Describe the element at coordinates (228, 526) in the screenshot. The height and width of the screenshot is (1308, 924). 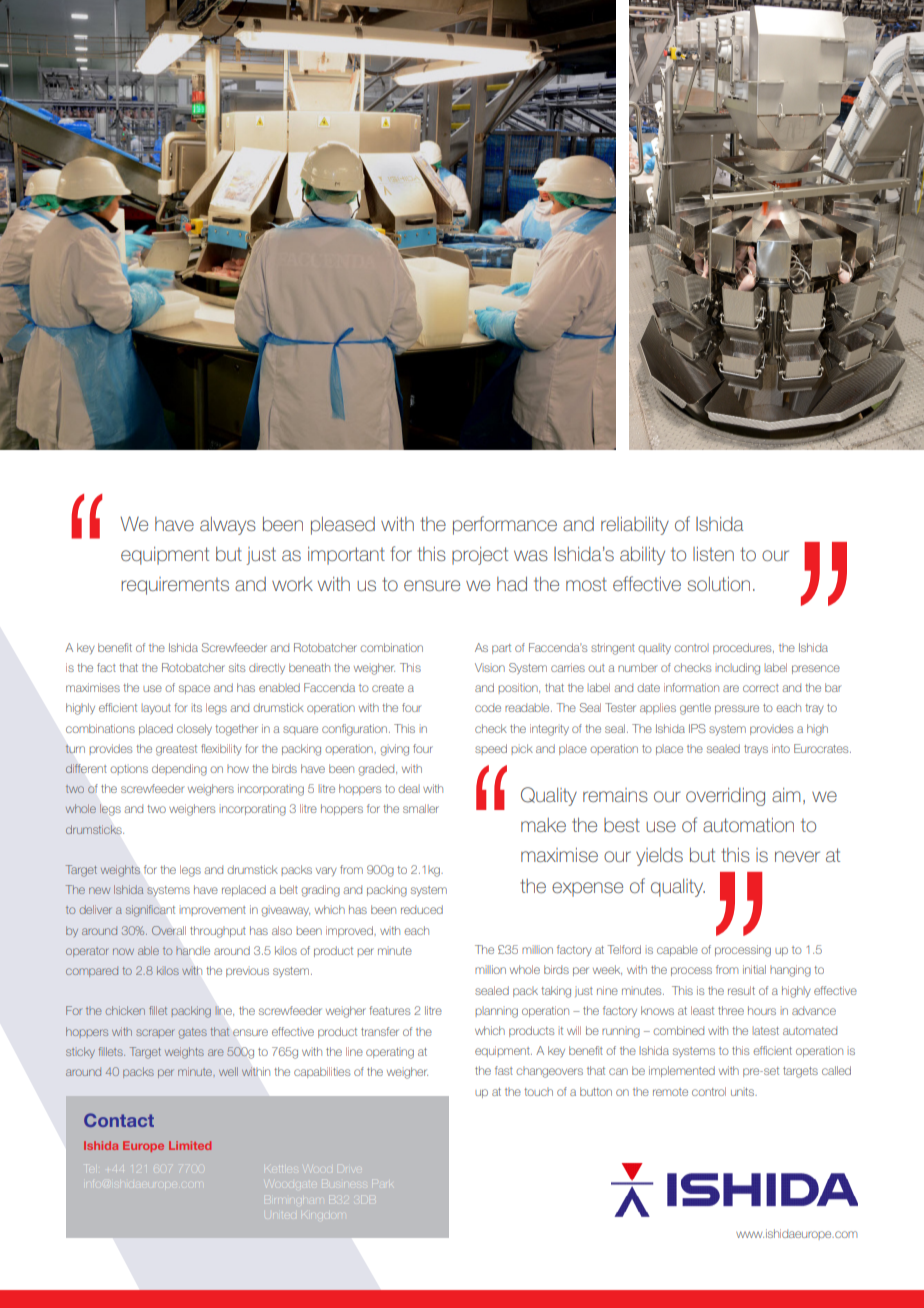
I see `always` at that location.
